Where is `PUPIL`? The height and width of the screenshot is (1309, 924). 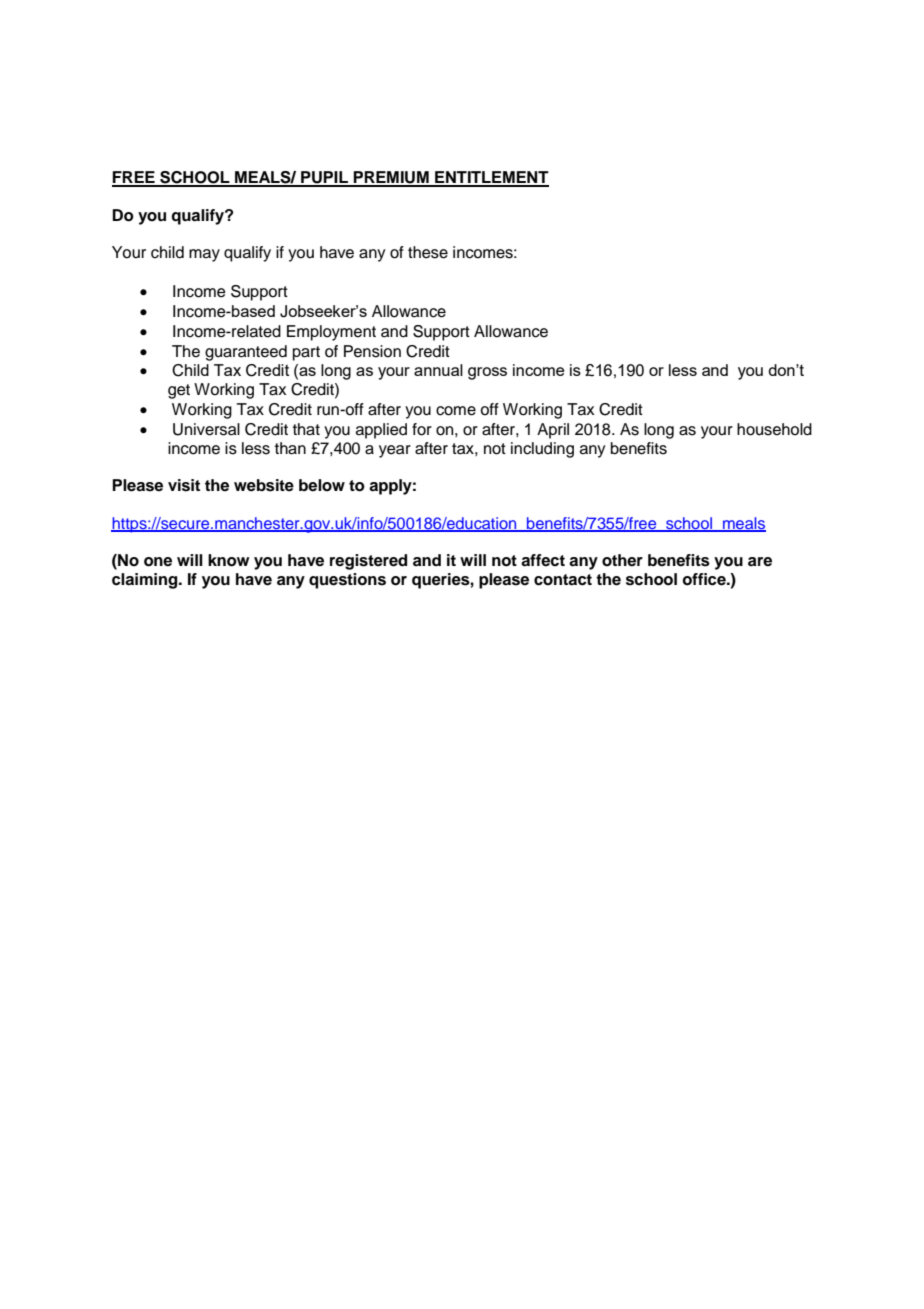 PUPIL is located at coordinates (324, 178).
